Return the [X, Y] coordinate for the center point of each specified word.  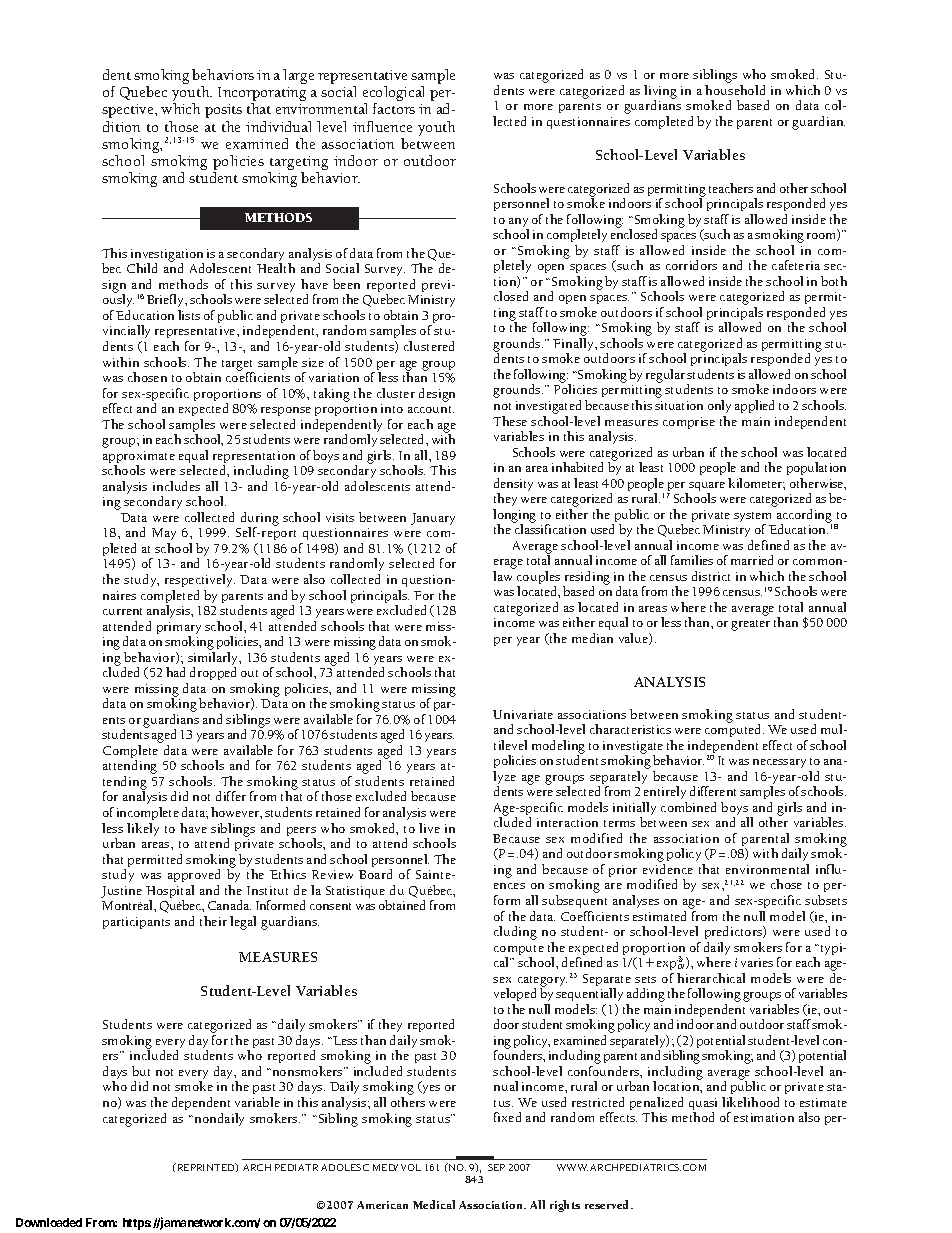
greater [750, 625]
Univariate [523, 714]
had [175, 672]
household [735, 90]
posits [223, 111]
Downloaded [49, 1222]
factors [394, 108]
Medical [434, 1204]
